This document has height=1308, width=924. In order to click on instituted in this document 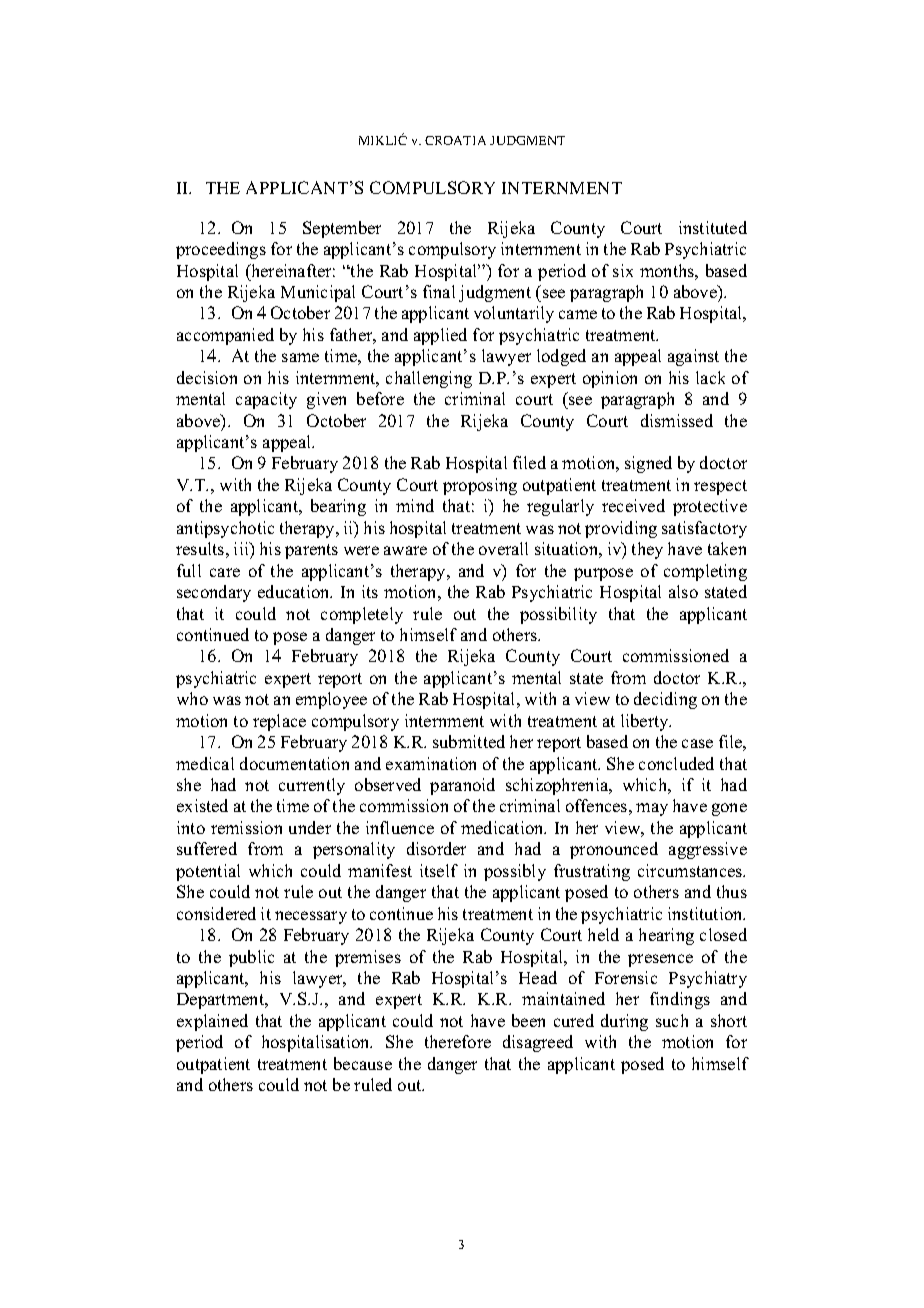, I will do `click(713, 227)`.
